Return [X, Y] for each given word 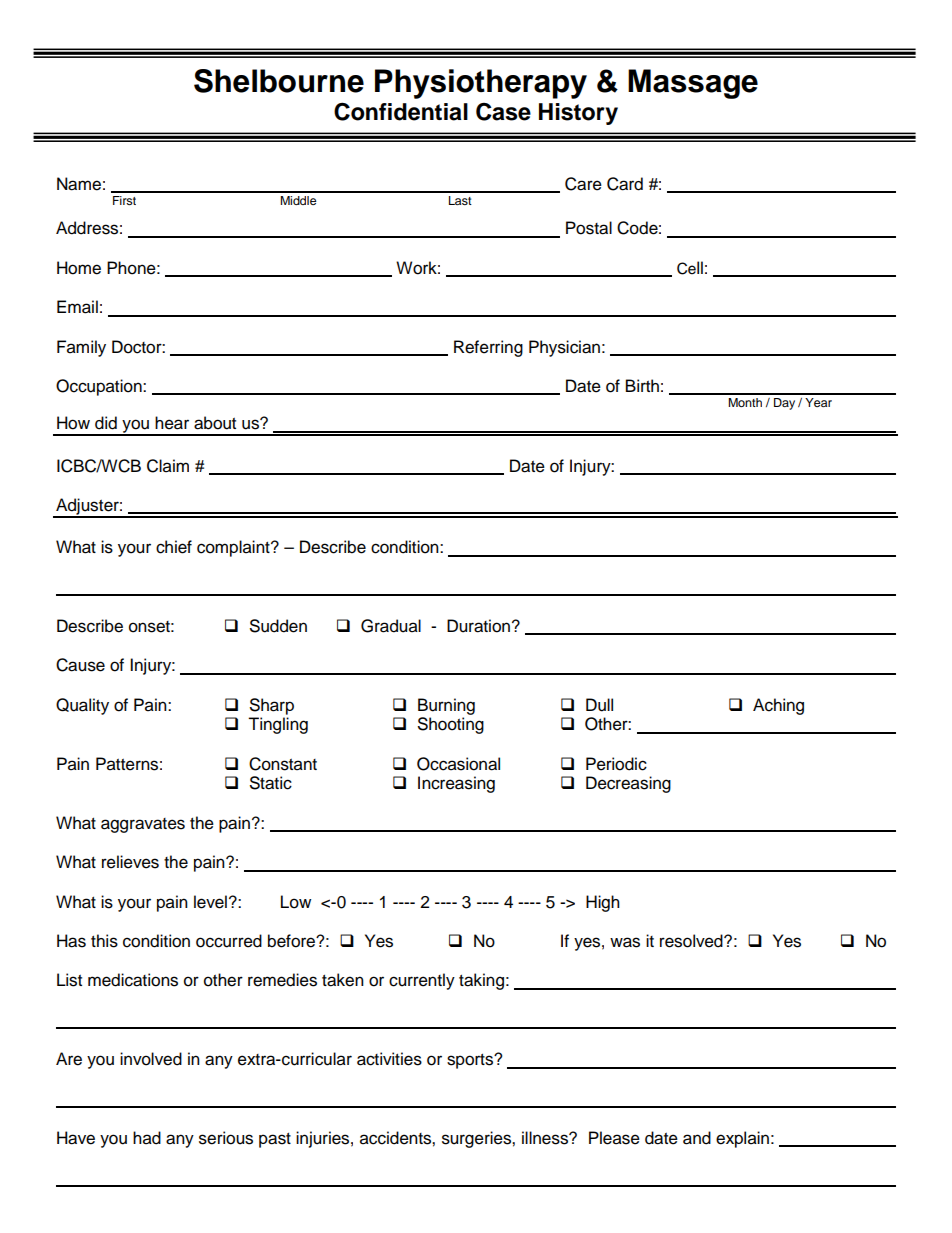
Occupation [100, 387]
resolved [692, 941]
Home [79, 268]
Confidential [401, 111]
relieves [130, 862]
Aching [778, 706]
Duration [478, 626]
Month [745, 402]
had [147, 1138]
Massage [693, 84]
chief [174, 547]
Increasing [456, 784]
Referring [488, 348]
